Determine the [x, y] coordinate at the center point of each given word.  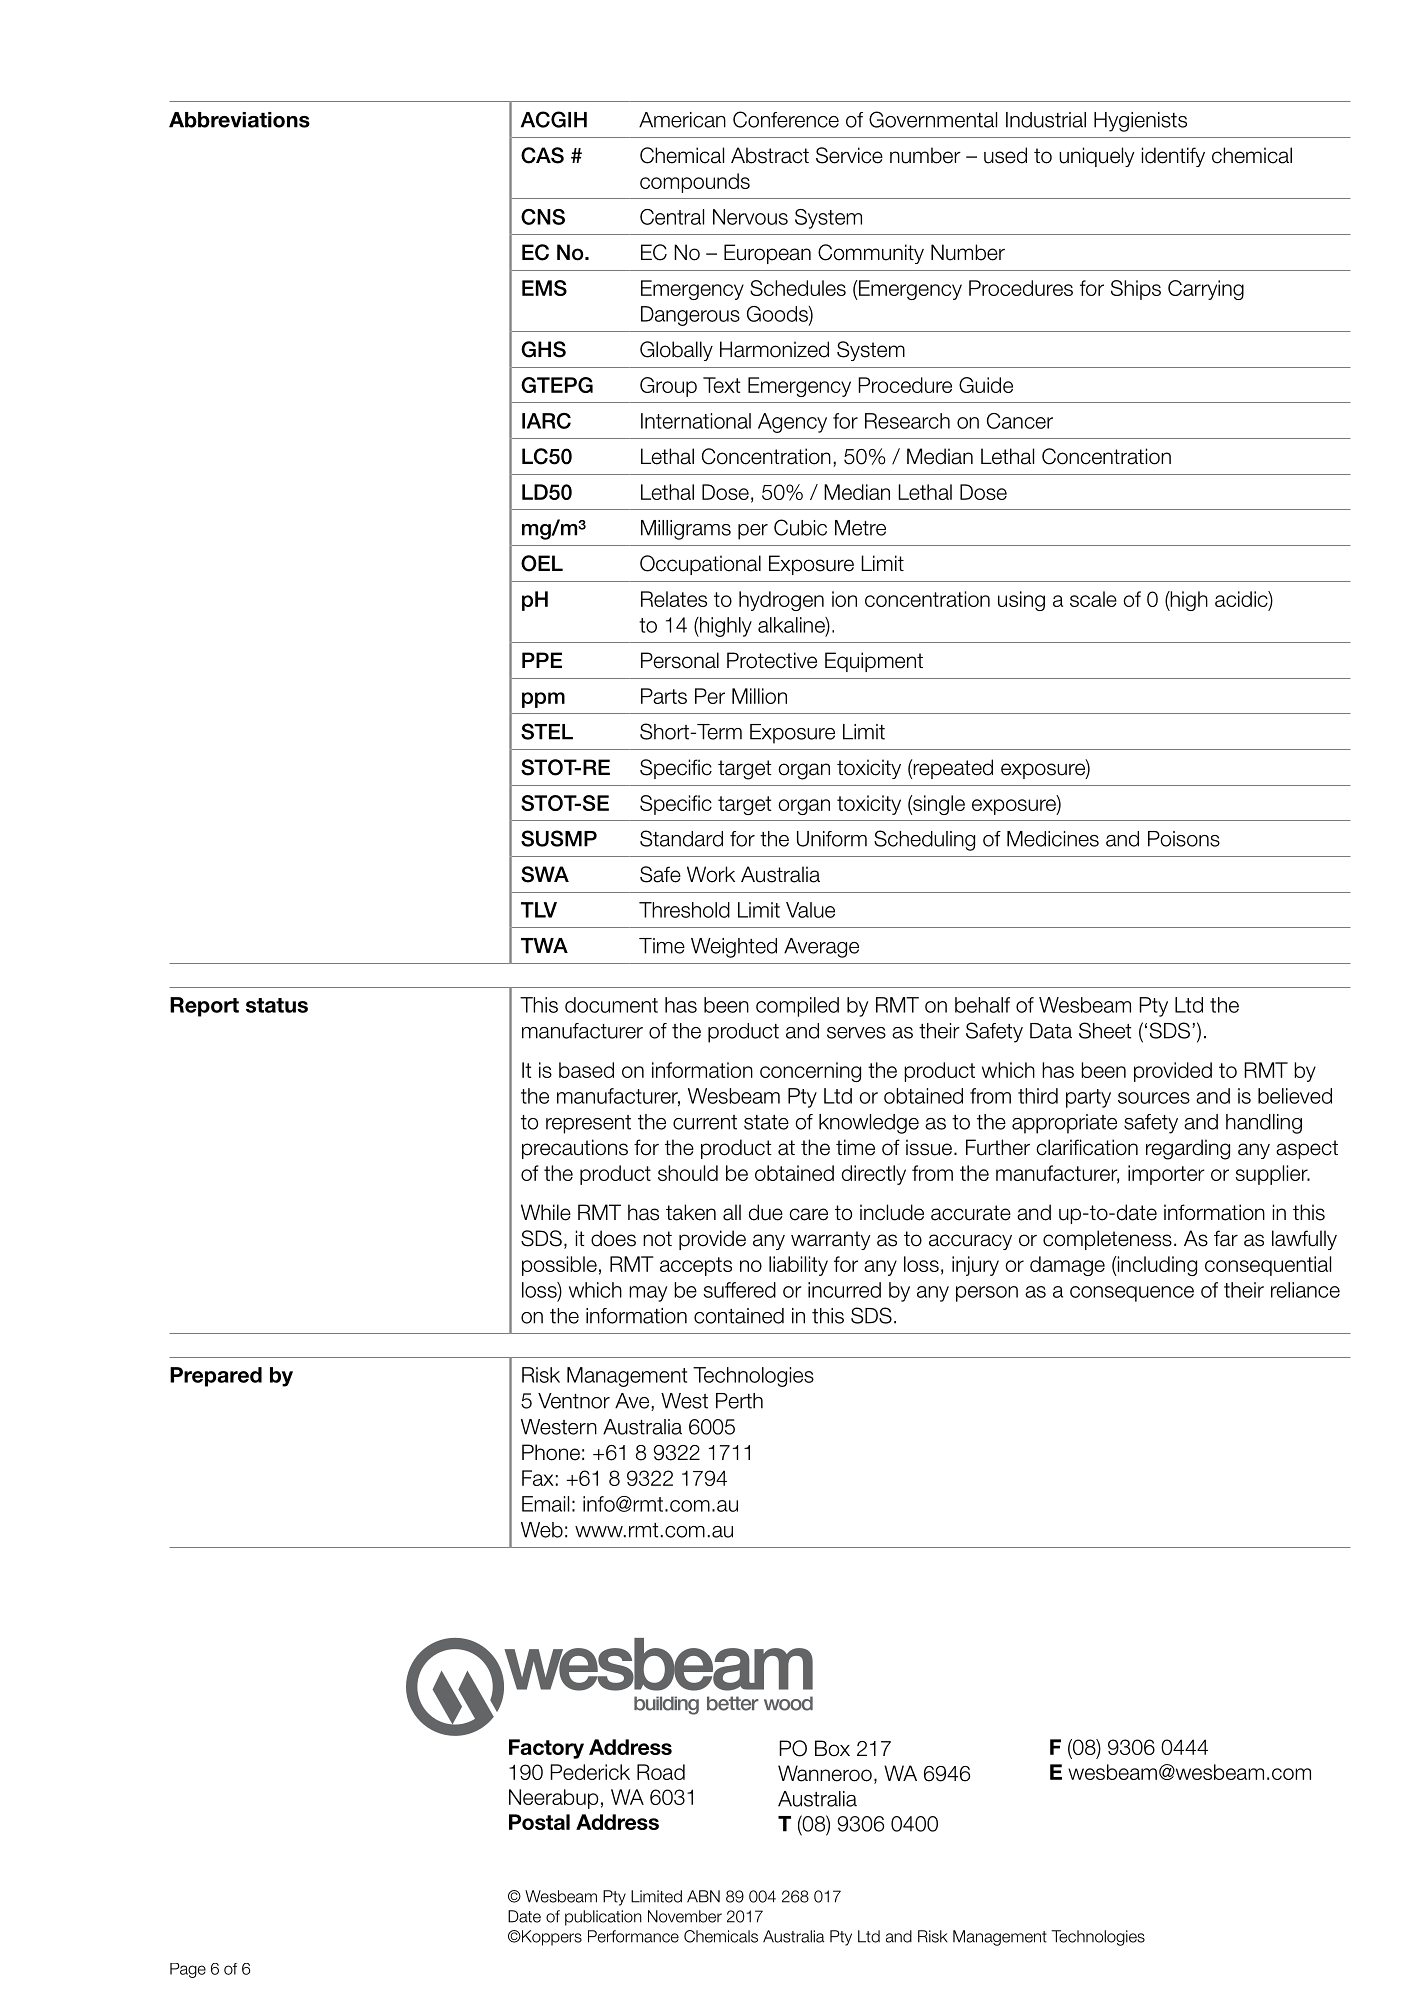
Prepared [216, 1377]
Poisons [1184, 839]
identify [1173, 157]
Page [188, 1970]
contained [739, 1316]
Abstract [770, 155]
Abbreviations [239, 120]
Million [759, 696]
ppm [543, 700]
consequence [1132, 1294]
